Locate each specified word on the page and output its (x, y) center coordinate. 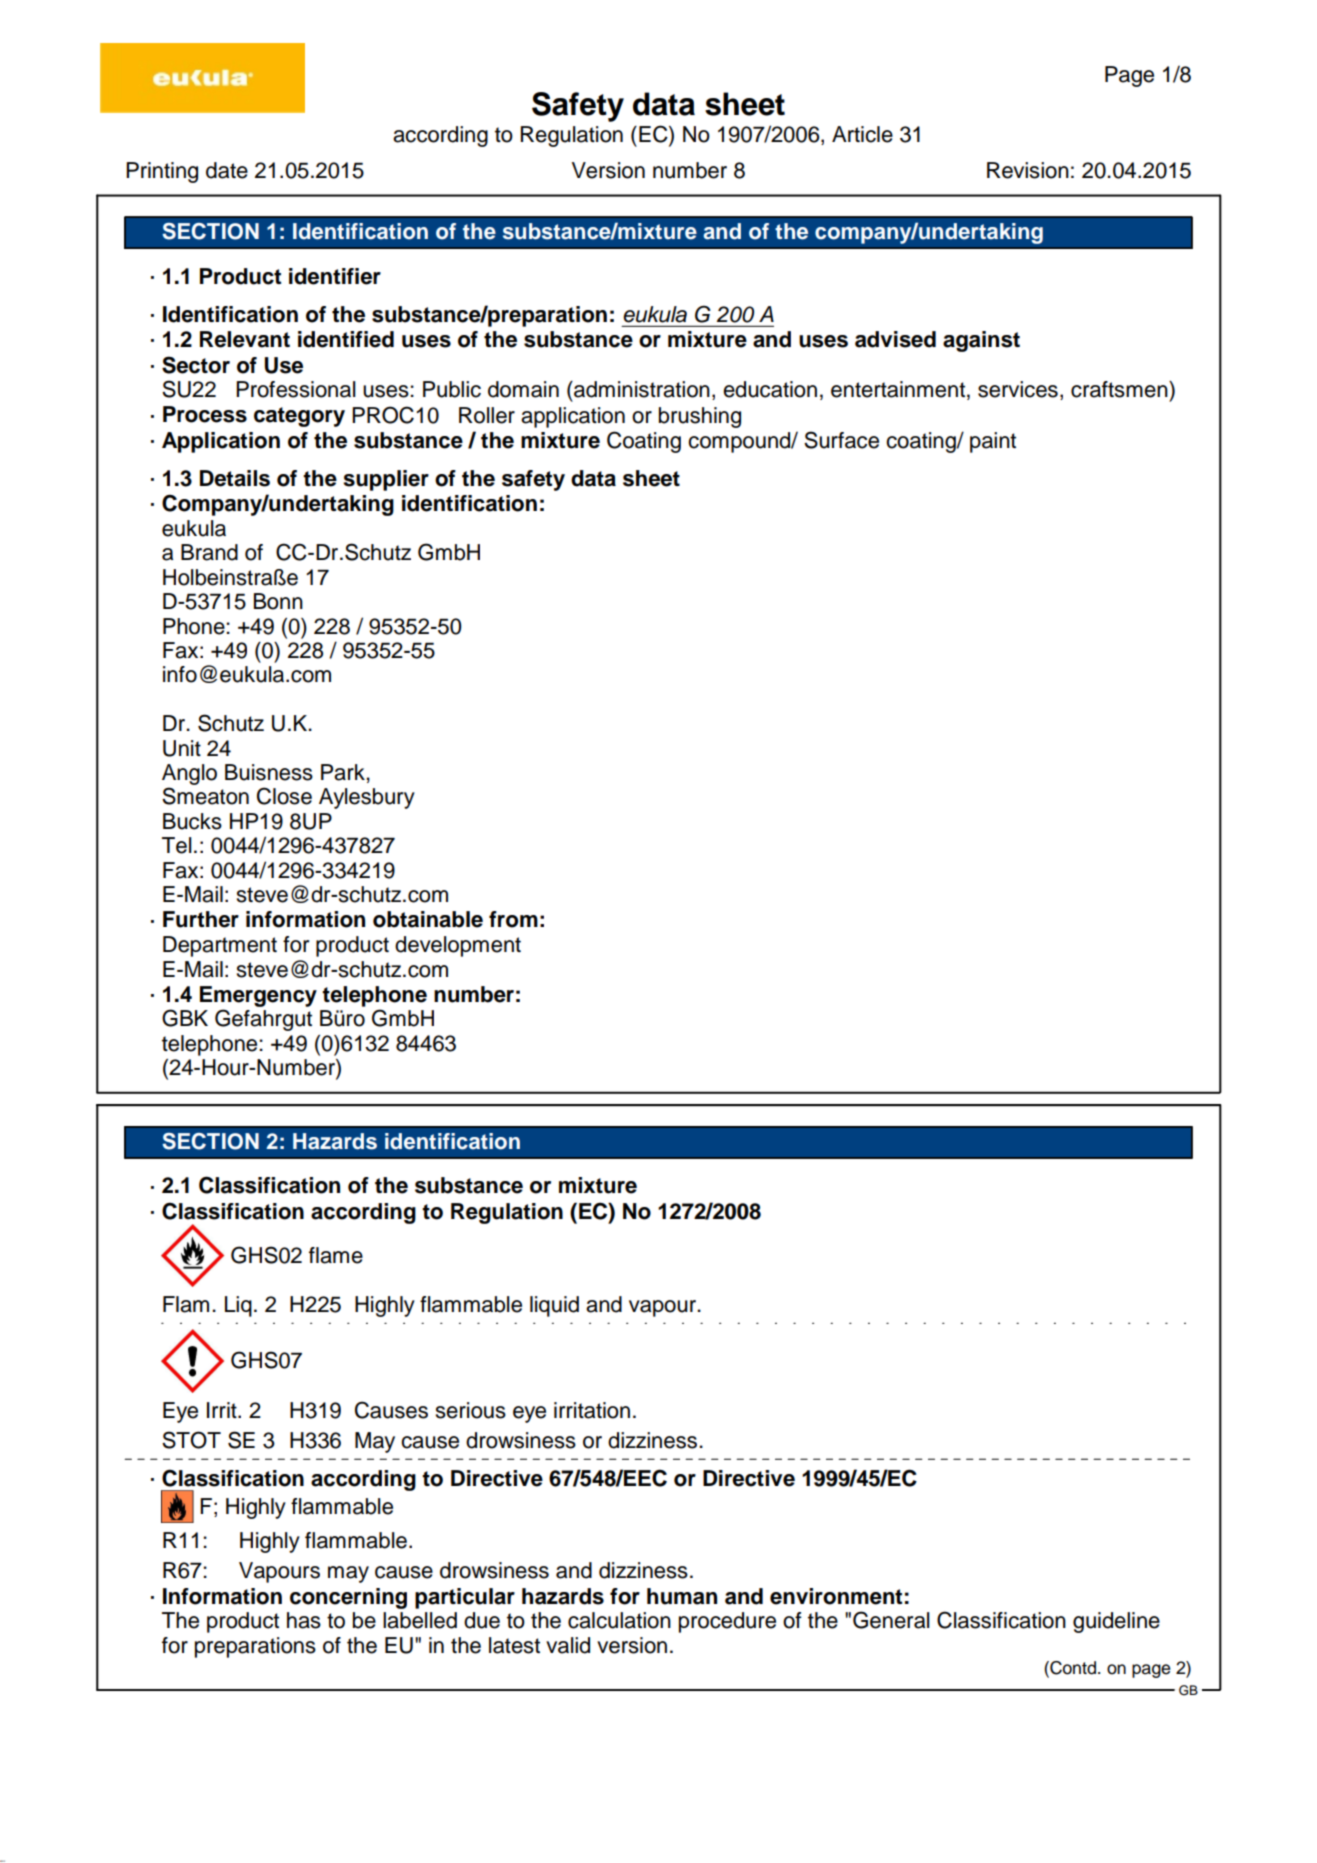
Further (201, 919)
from (513, 919)
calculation (619, 1620)
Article (862, 134)
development (458, 946)
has (304, 1620)
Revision (1028, 170)
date (227, 170)
